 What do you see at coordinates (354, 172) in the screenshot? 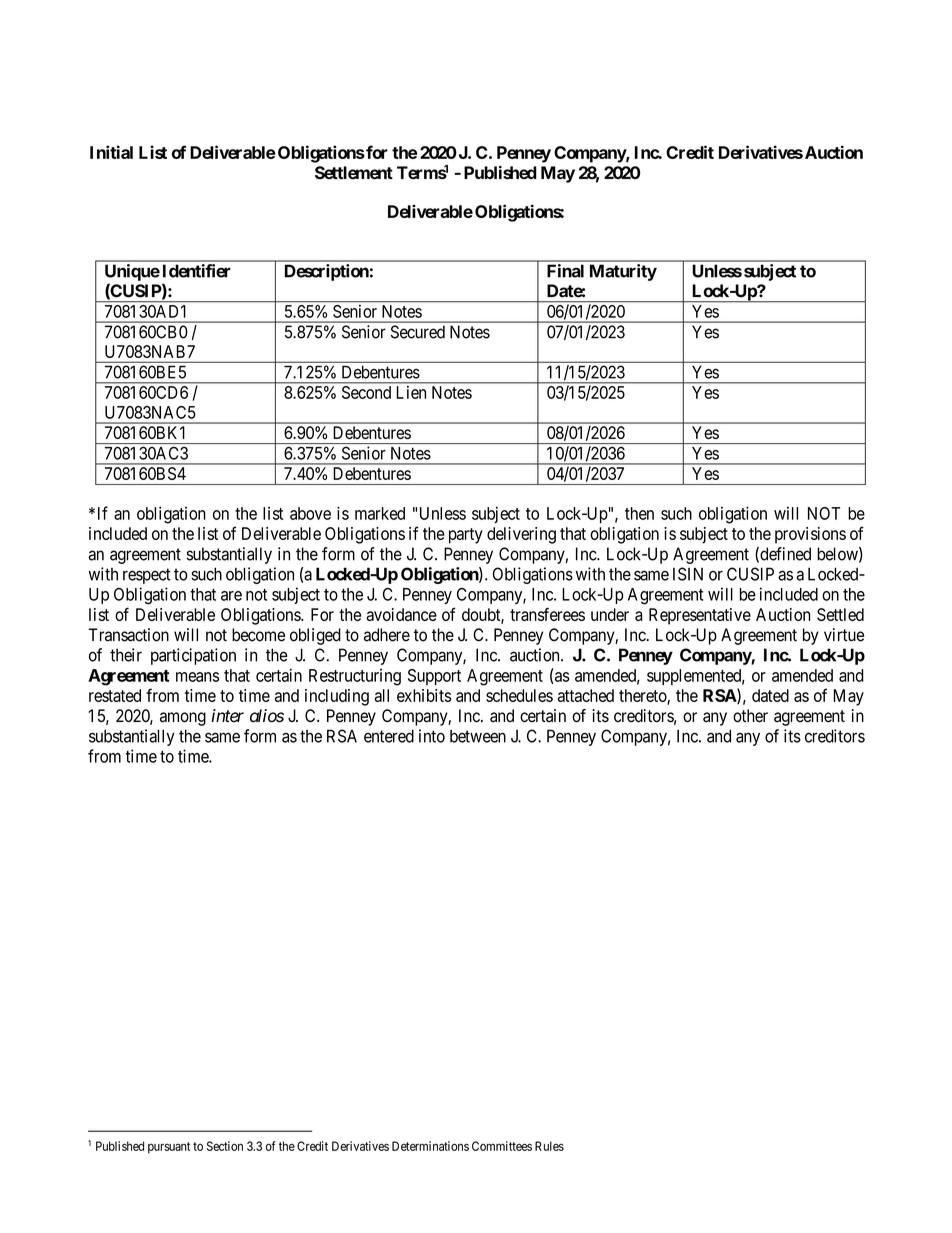
I see `Settlement` at bounding box center [354, 172].
